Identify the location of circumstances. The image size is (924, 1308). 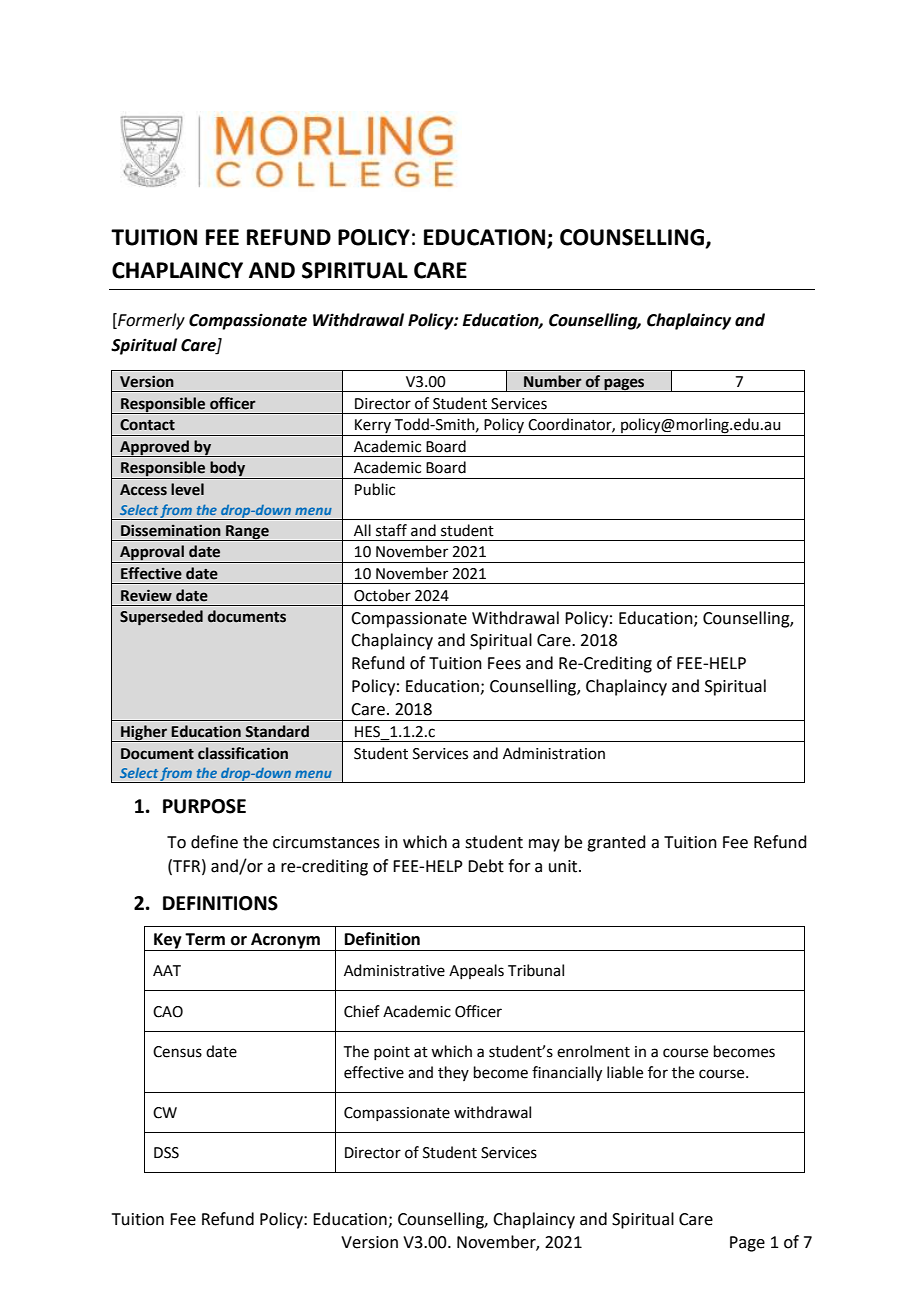
(326, 842).
